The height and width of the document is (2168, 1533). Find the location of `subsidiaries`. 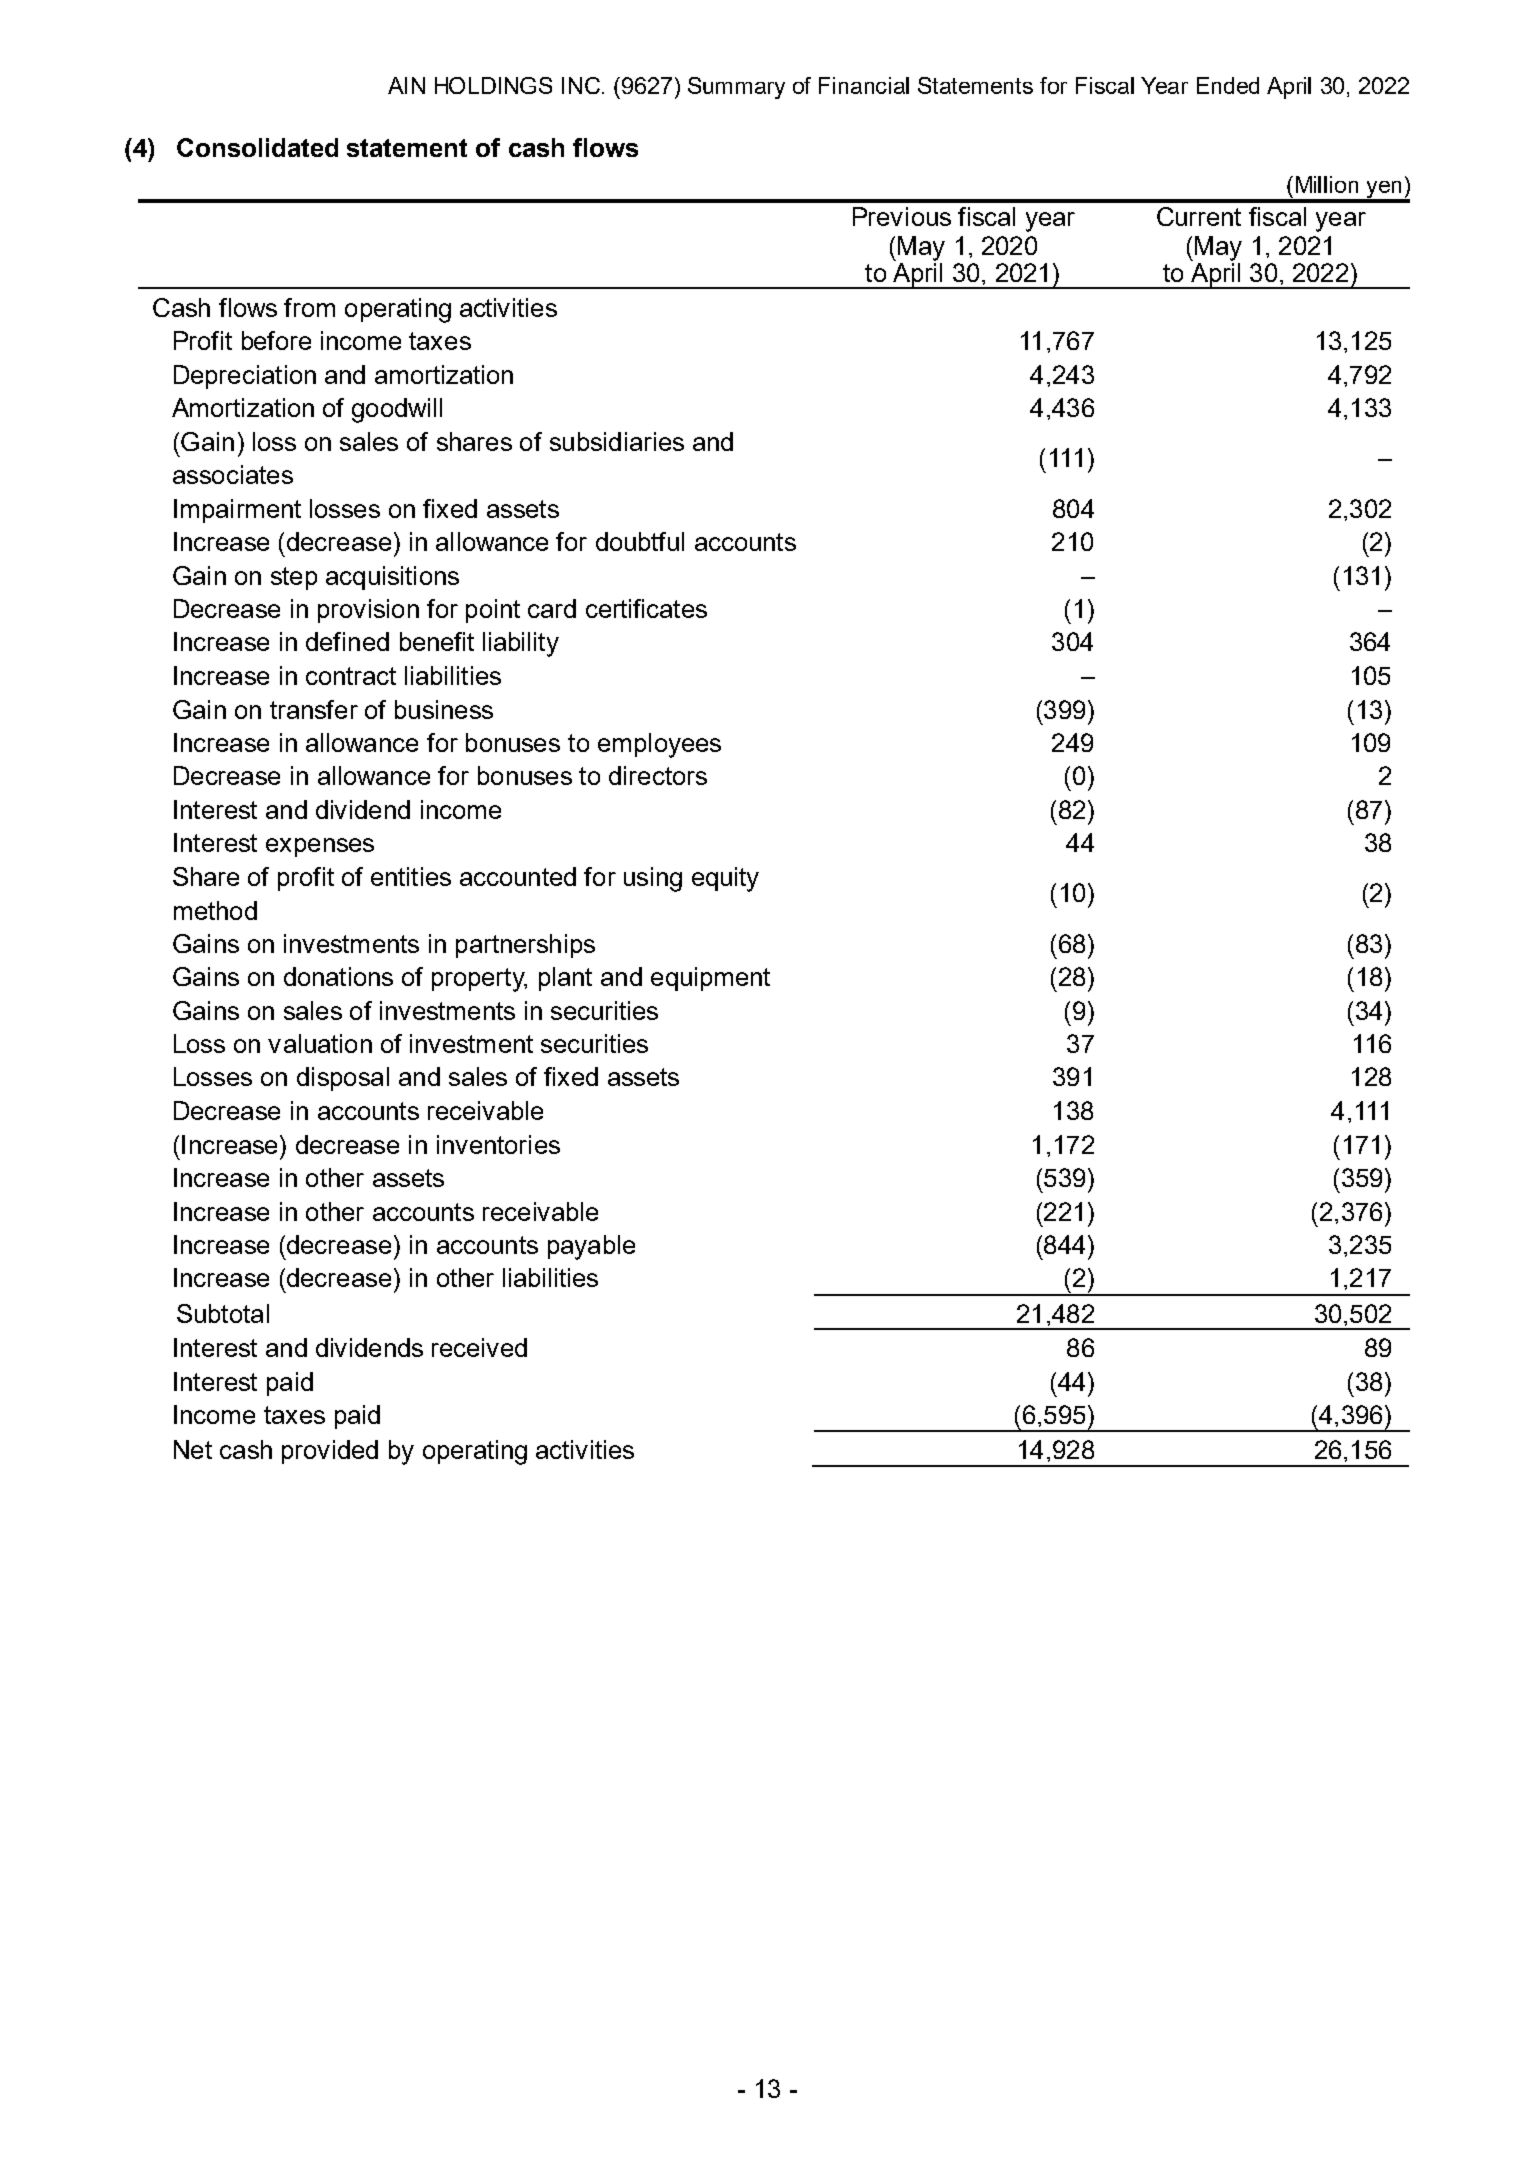

subsidiaries is located at coordinates (617, 441).
